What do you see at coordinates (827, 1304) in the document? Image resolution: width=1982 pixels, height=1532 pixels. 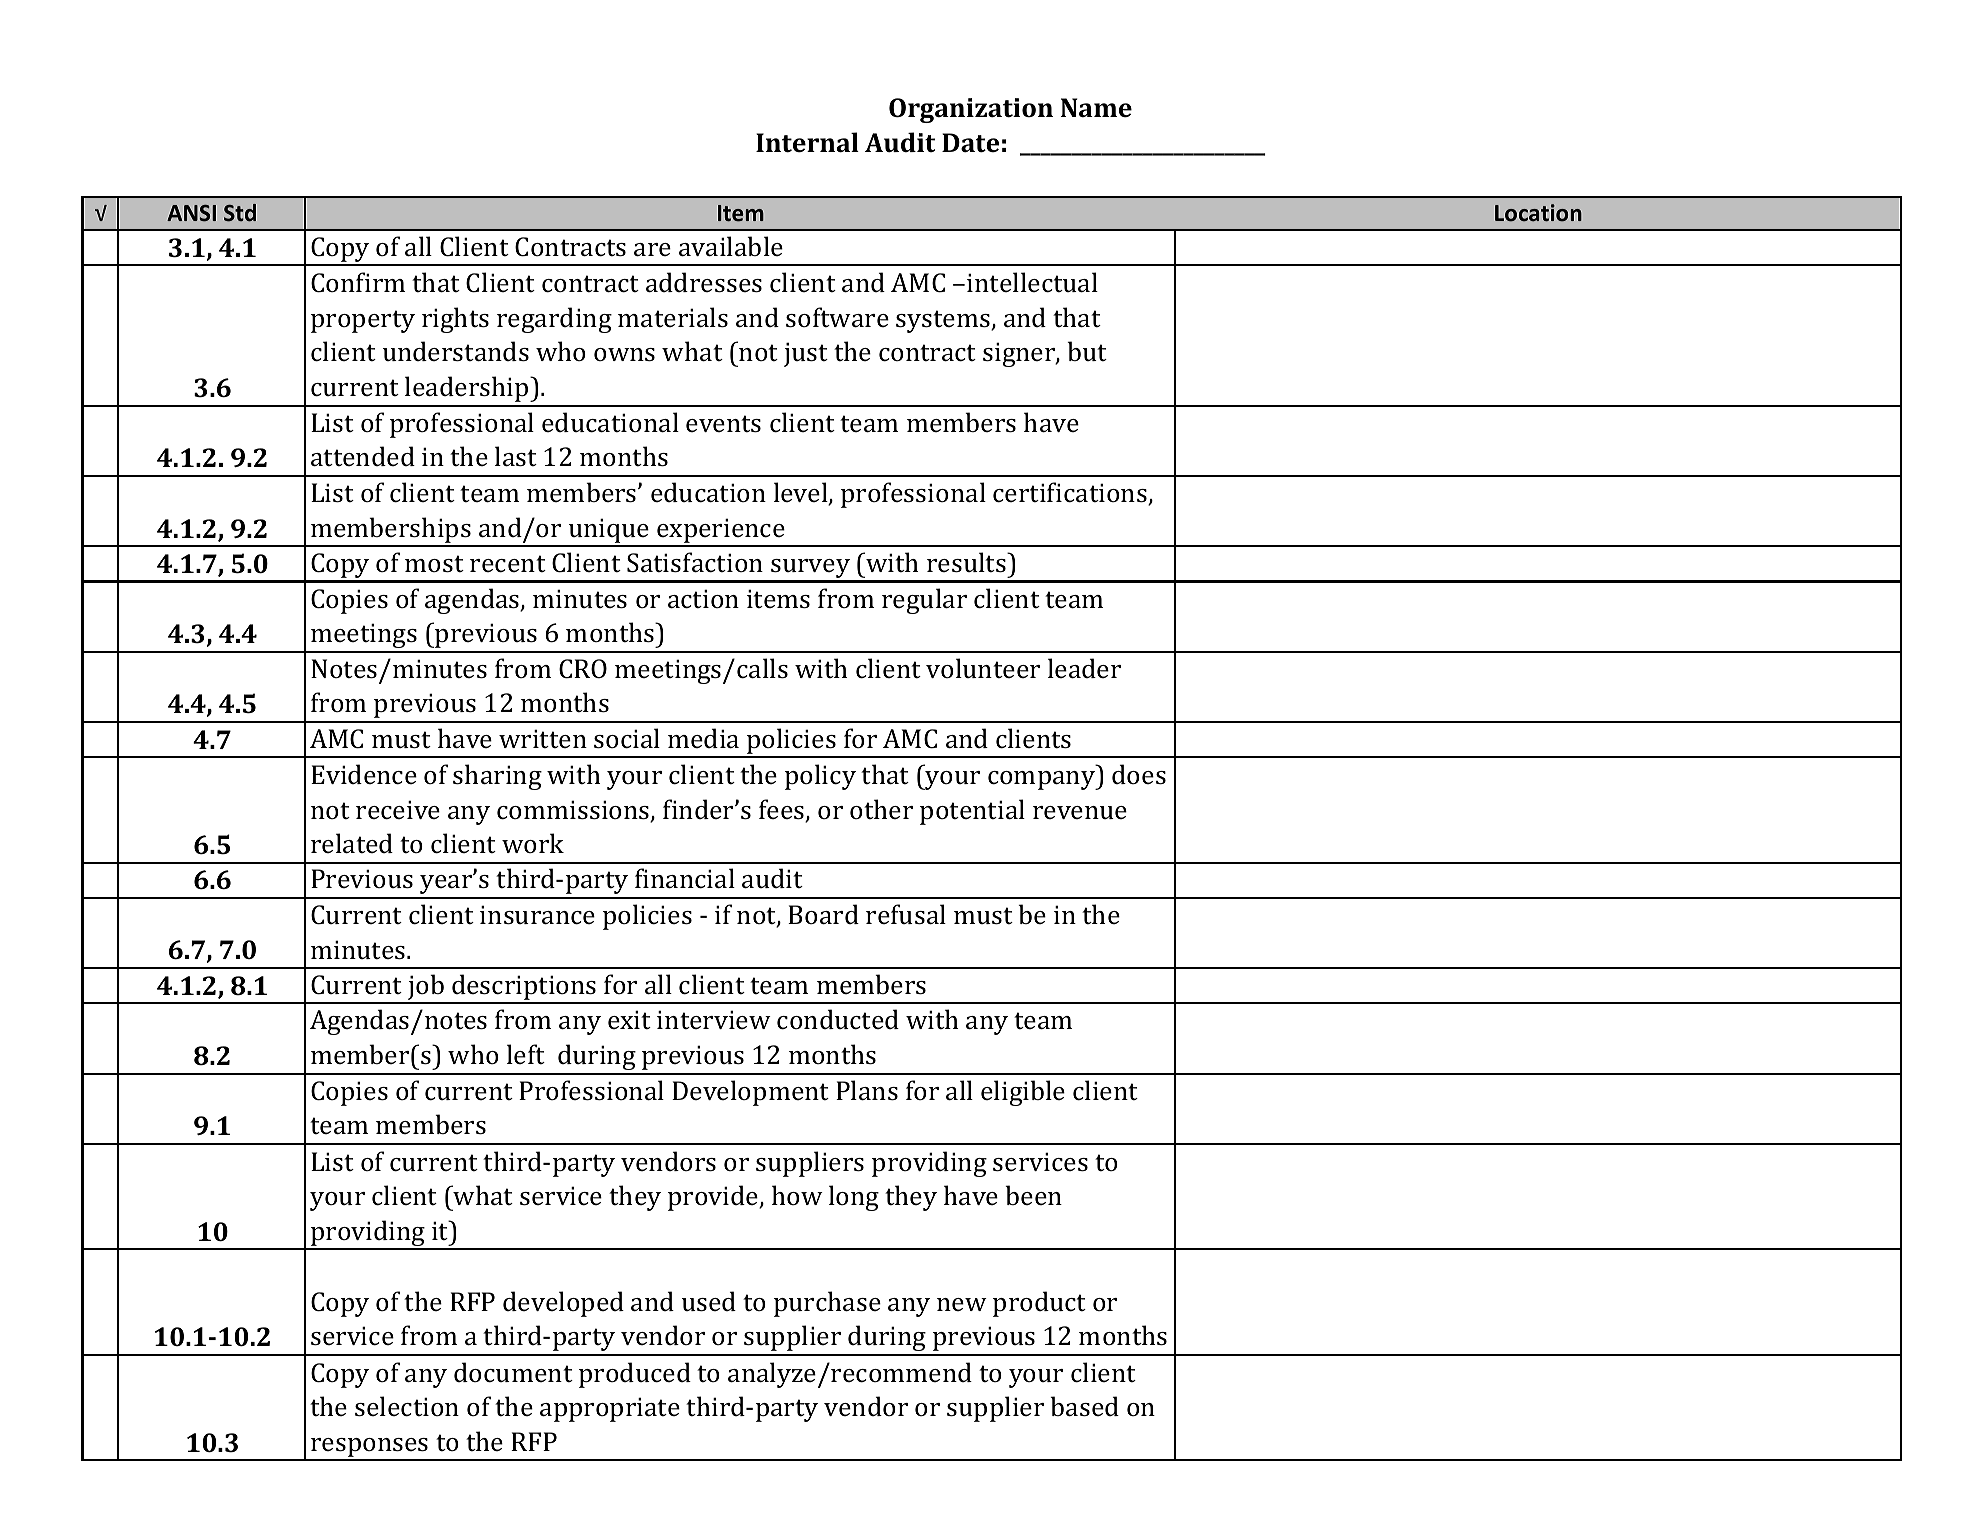 I see `purchase` at bounding box center [827, 1304].
